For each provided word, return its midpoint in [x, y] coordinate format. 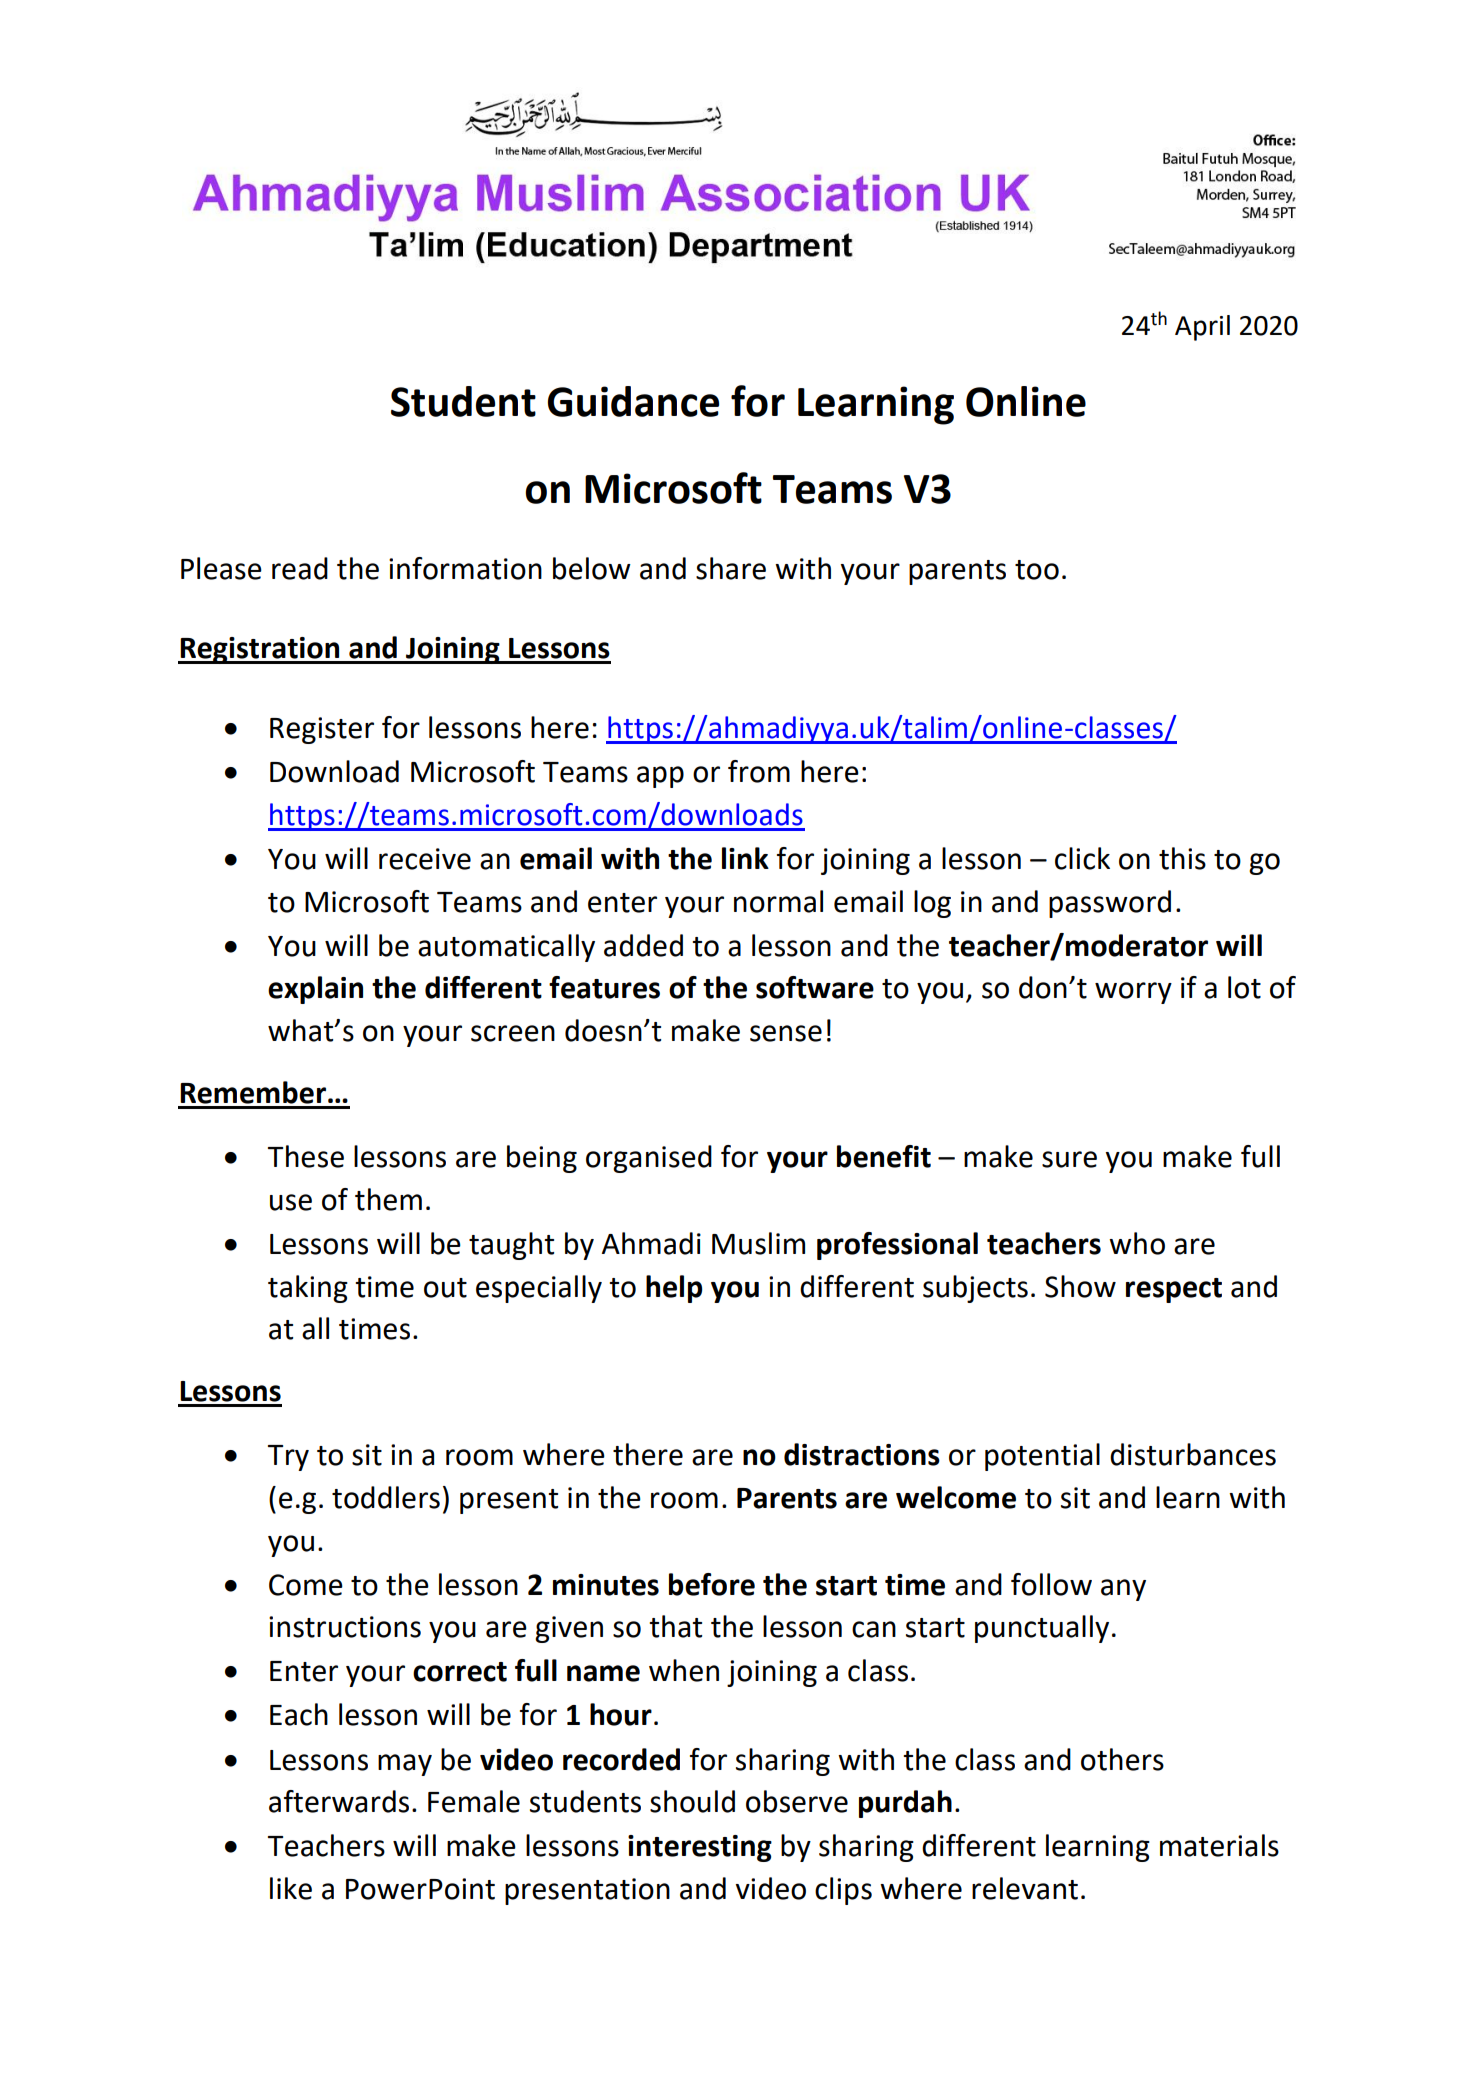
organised [649, 1159]
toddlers [386, 1497]
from [759, 771]
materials [1219, 1845]
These [306, 1156]
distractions [862, 1454]
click [1082, 858]
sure [1069, 1159]
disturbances [1193, 1454]
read [300, 568]
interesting [700, 1848]
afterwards [339, 1801]
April [1202, 328]
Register [322, 730]
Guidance [633, 401]
